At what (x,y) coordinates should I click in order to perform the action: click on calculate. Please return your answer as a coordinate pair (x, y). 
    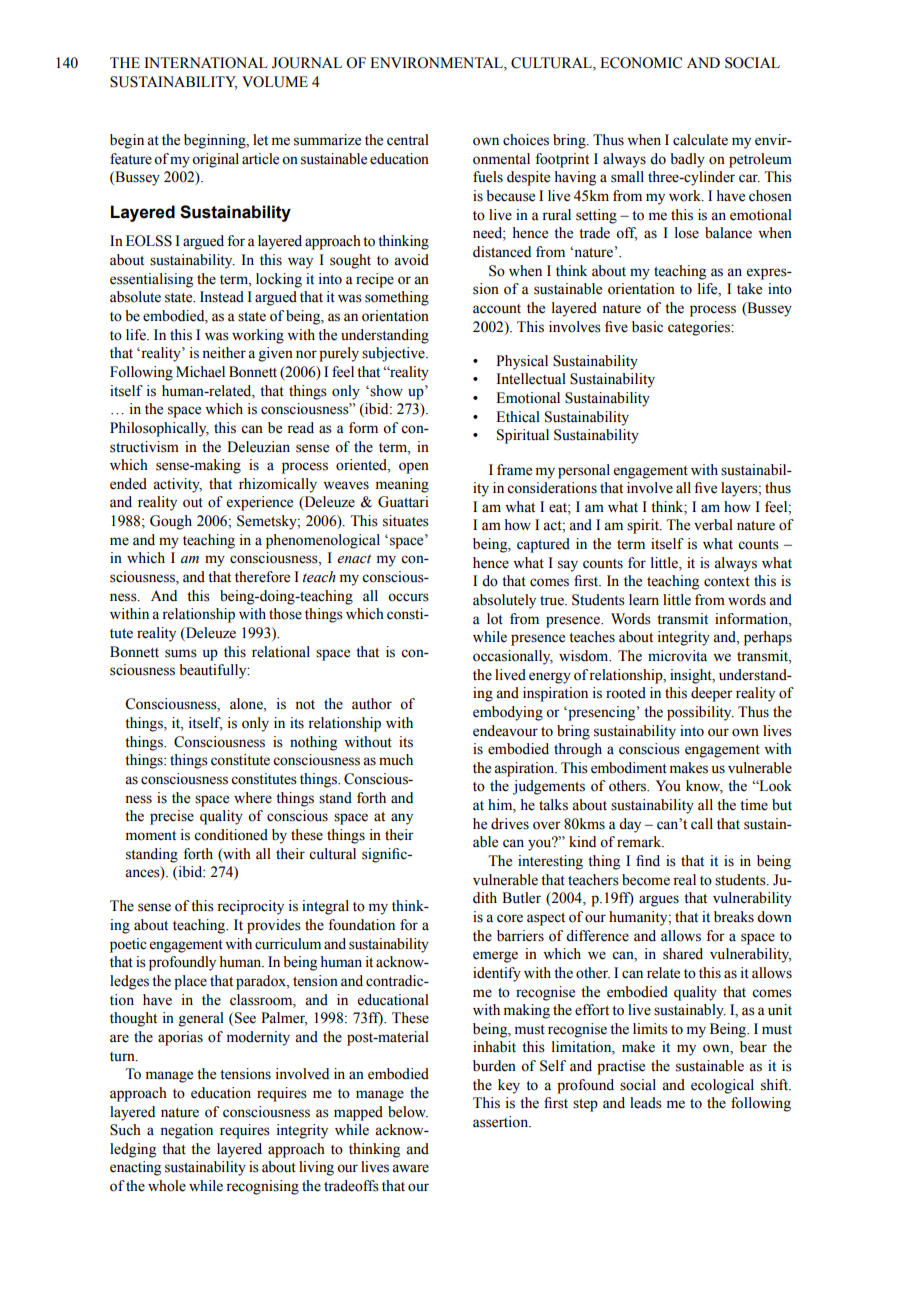
    Looking at the image, I should click on (700, 140).
